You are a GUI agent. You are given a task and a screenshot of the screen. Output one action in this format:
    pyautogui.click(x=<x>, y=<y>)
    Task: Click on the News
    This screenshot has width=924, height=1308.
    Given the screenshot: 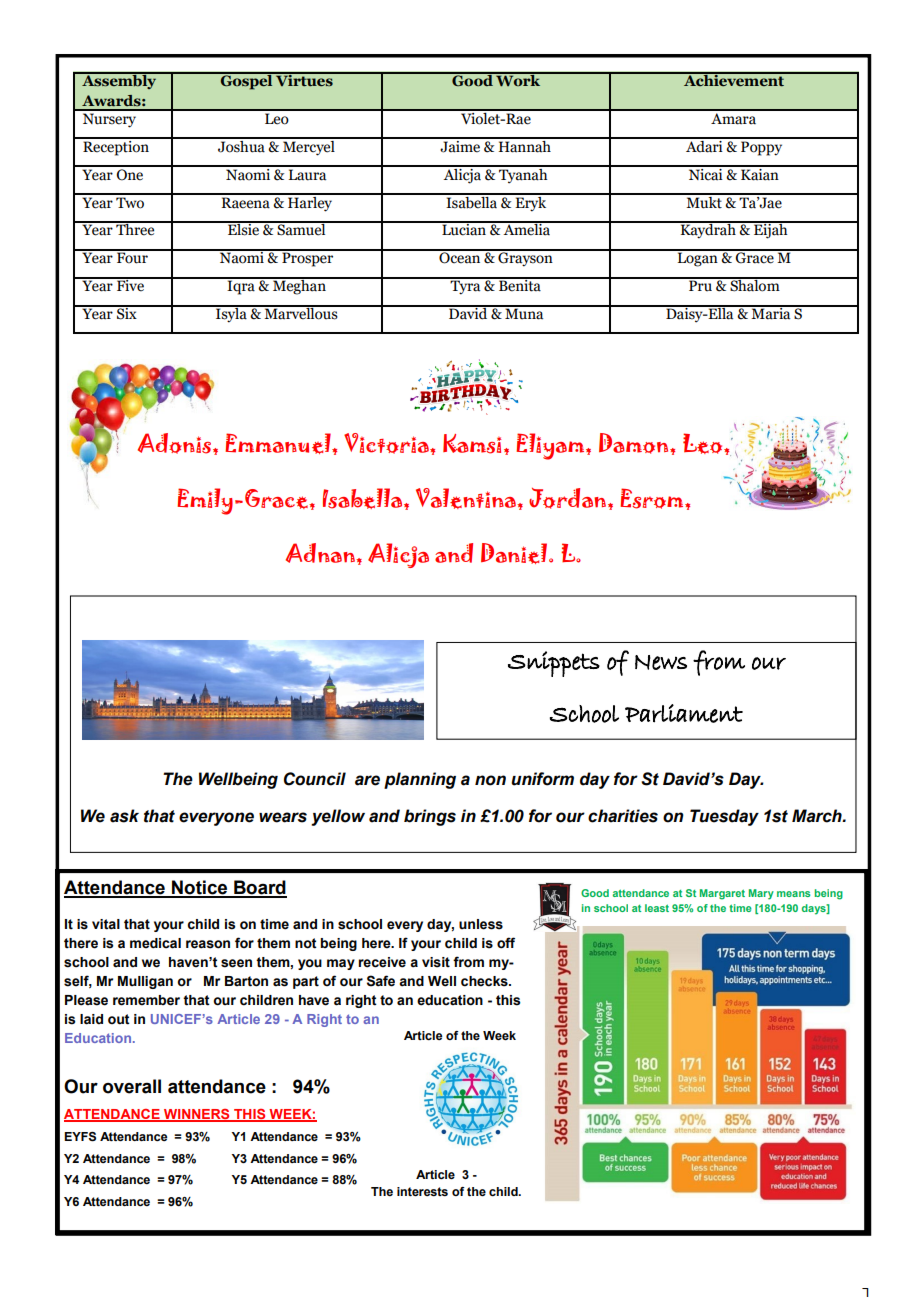 What is the action you would take?
    pyautogui.click(x=661, y=662)
